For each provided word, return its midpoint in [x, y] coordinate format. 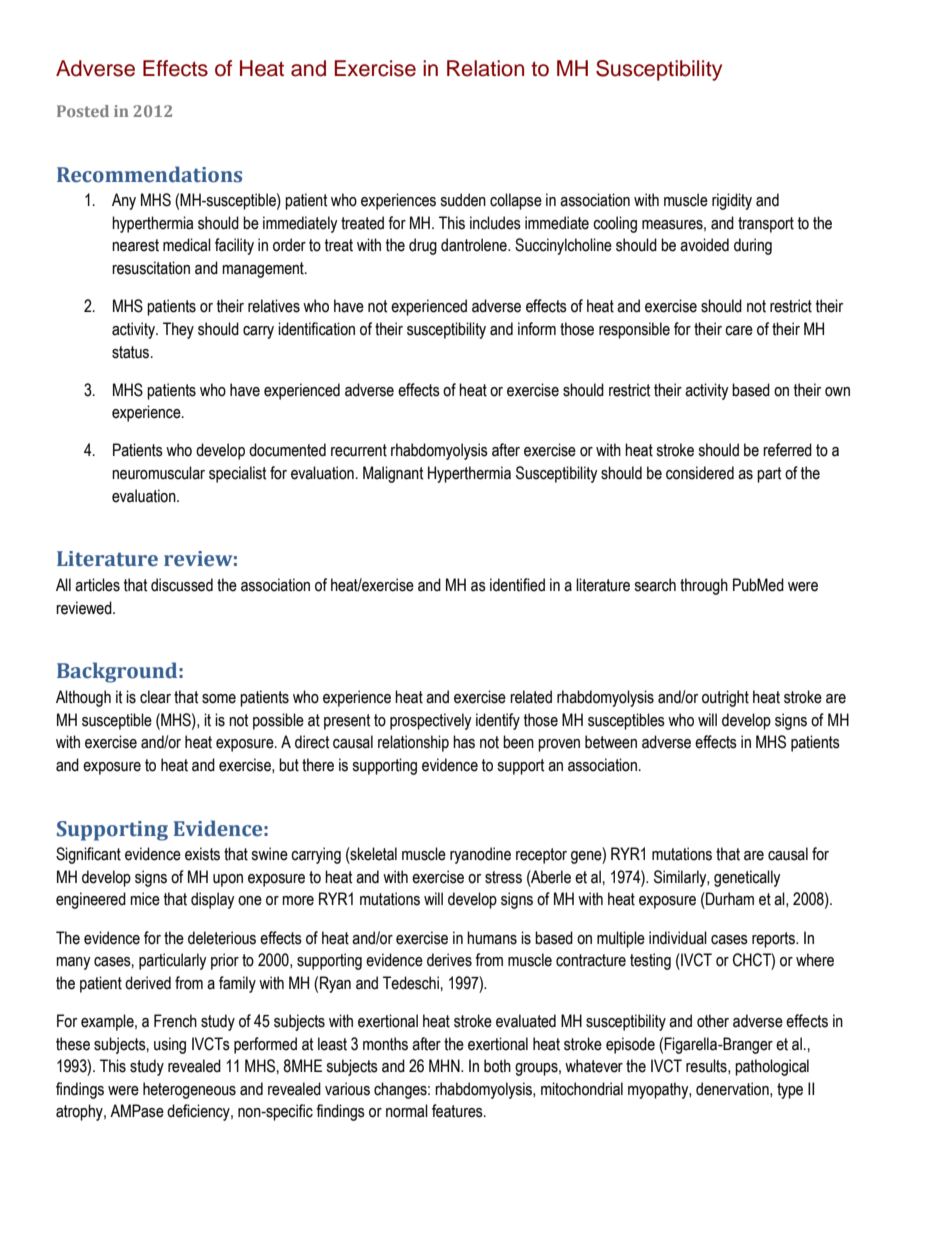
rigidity [732, 201]
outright [725, 698]
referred [787, 450]
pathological [772, 1067]
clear [155, 697]
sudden [463, 200]
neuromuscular [158, 473]
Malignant [393, 474]
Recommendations [149, 174]
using [170, 1045]
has [464, 742]
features [458, 1111]
